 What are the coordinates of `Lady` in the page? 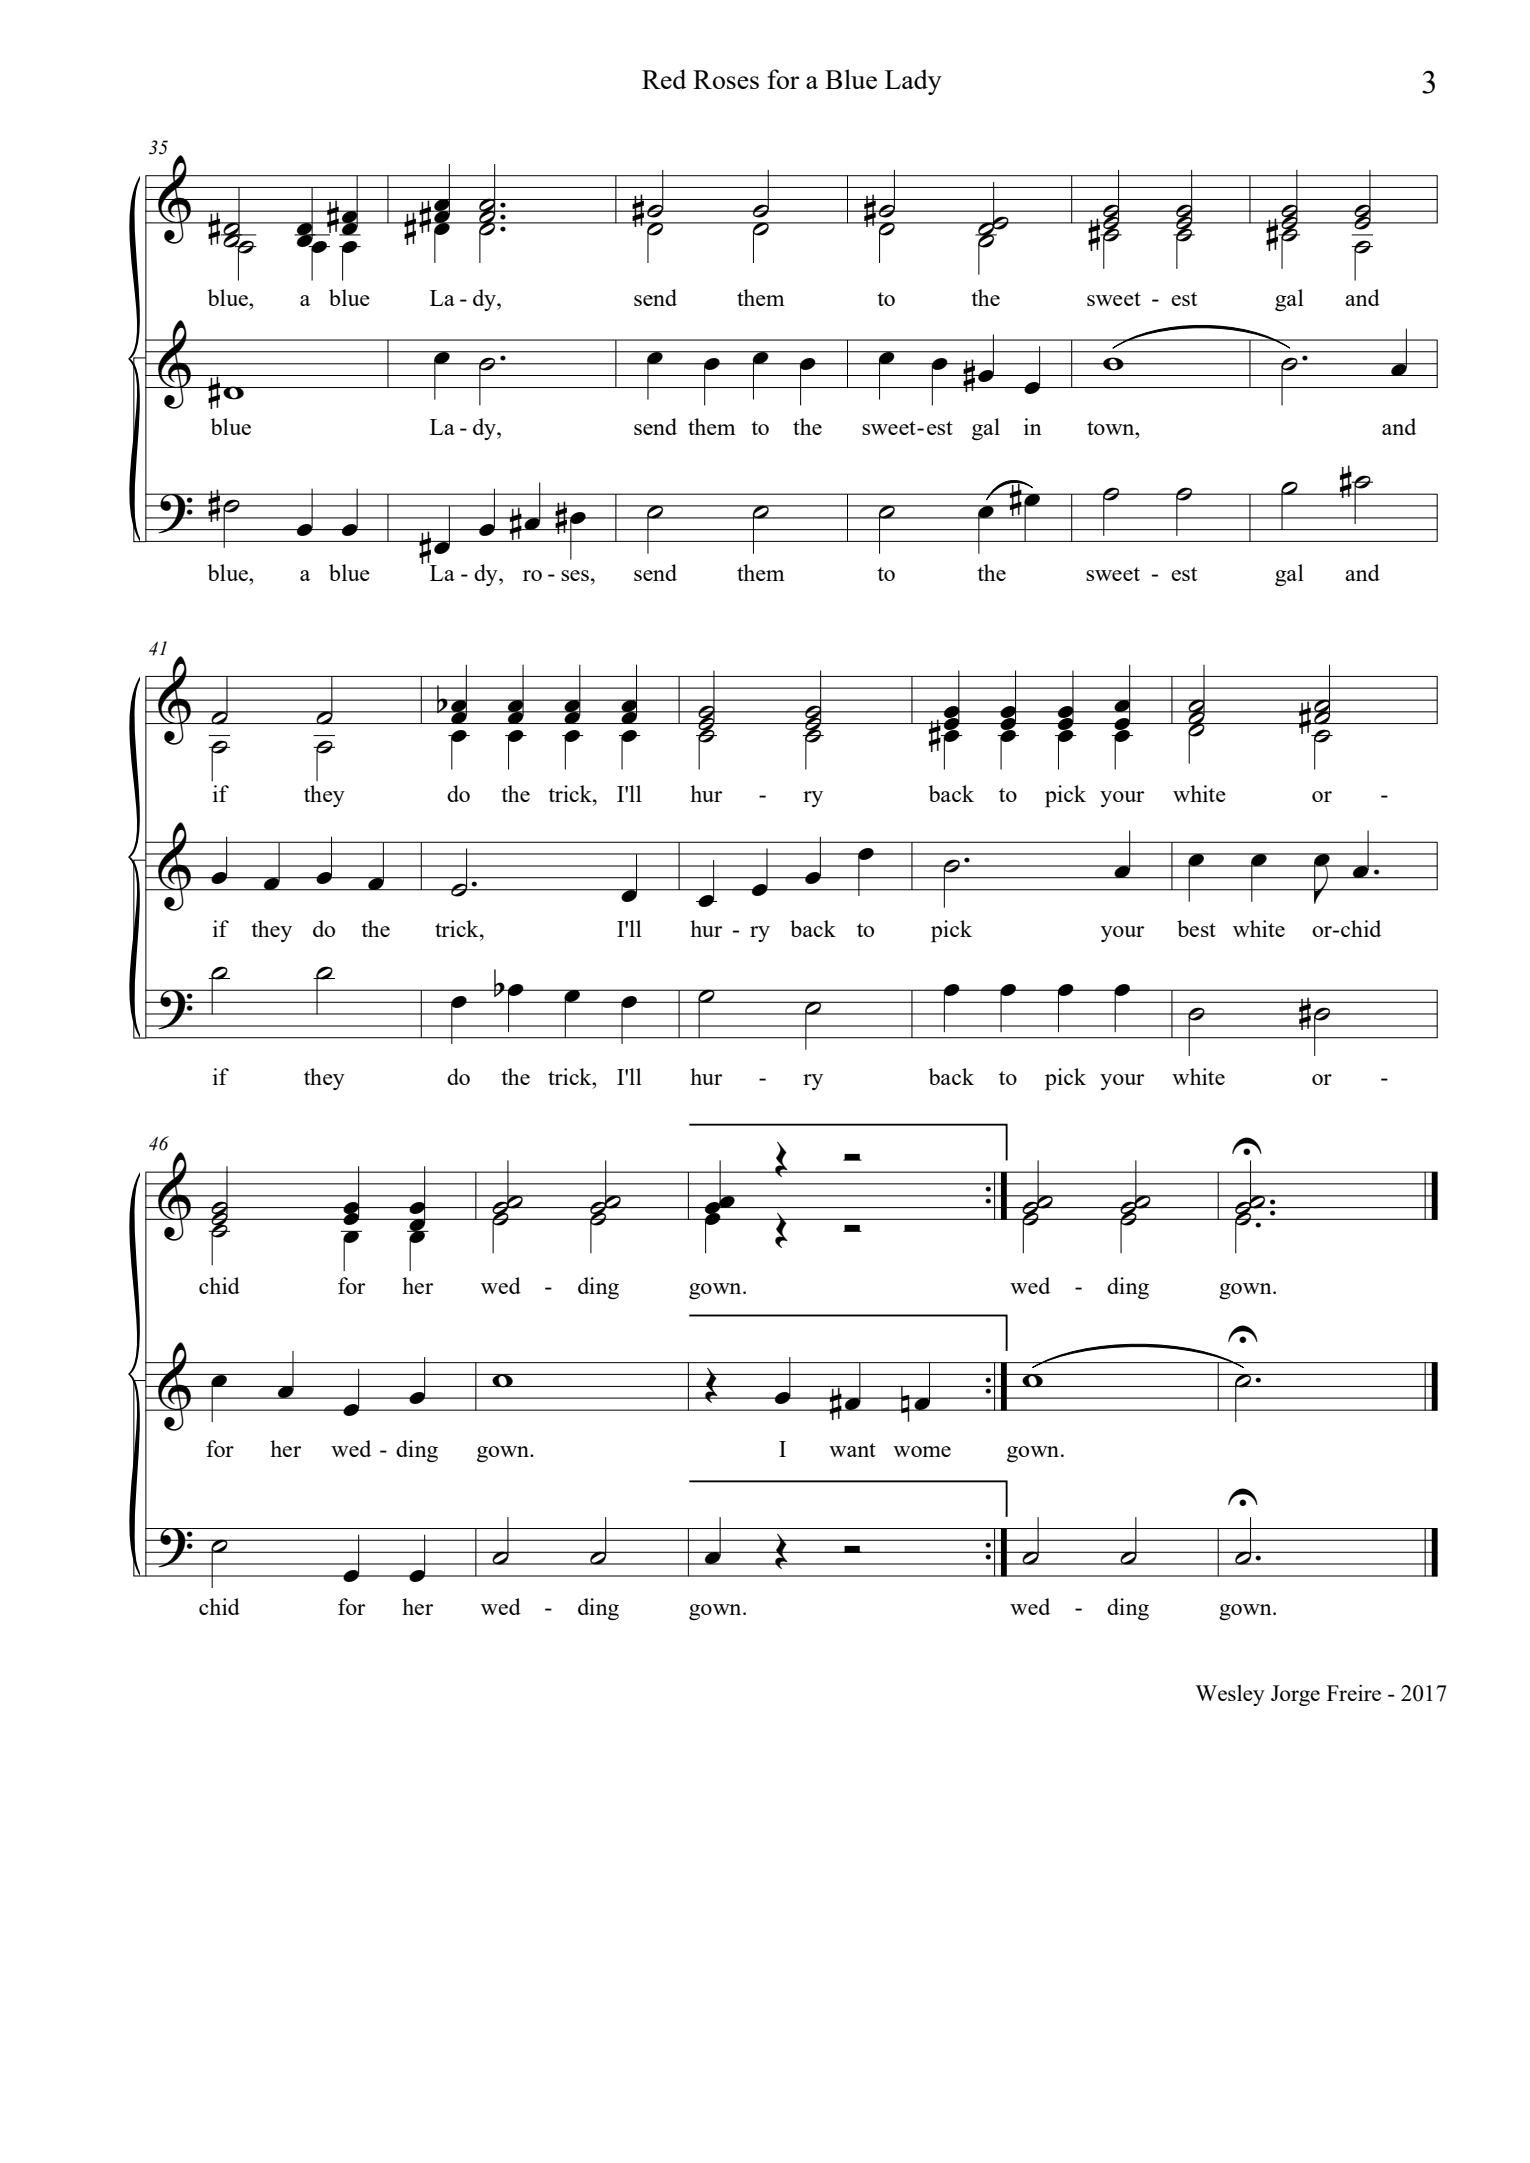 It's located at (913, 82).
